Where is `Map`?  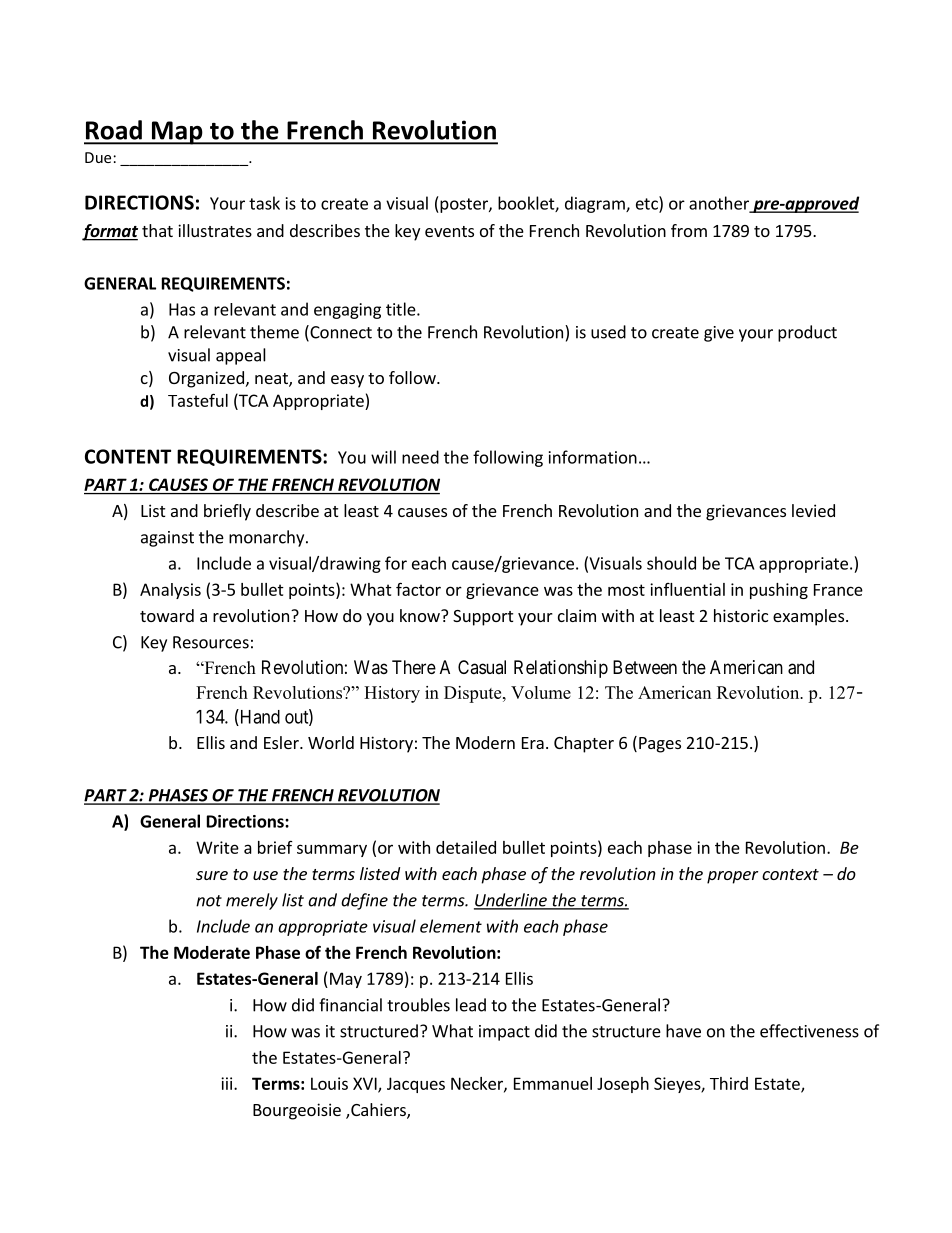 Map is located at coordinates (177, 133).
